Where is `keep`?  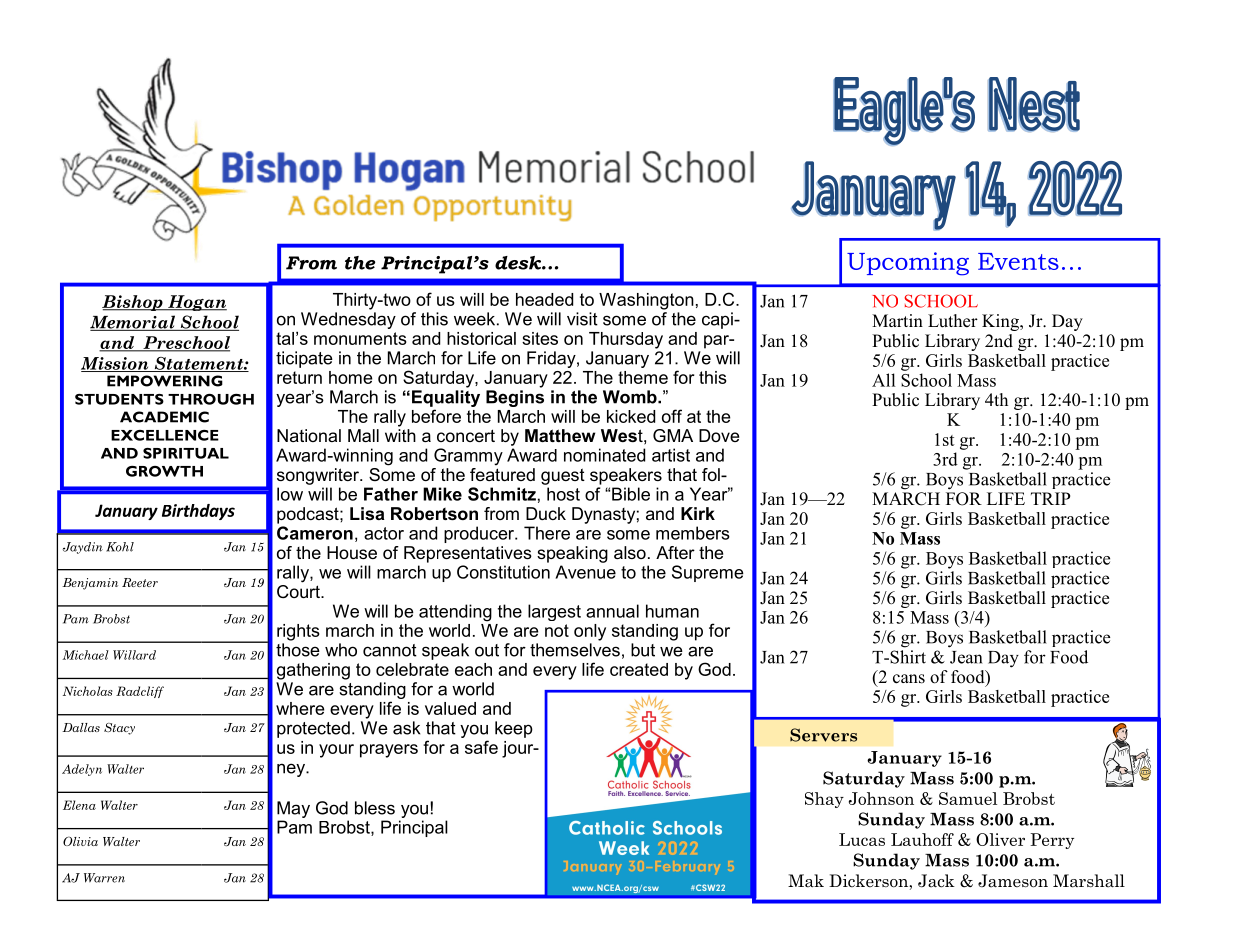
keep is located at coordinates (514, 729).
